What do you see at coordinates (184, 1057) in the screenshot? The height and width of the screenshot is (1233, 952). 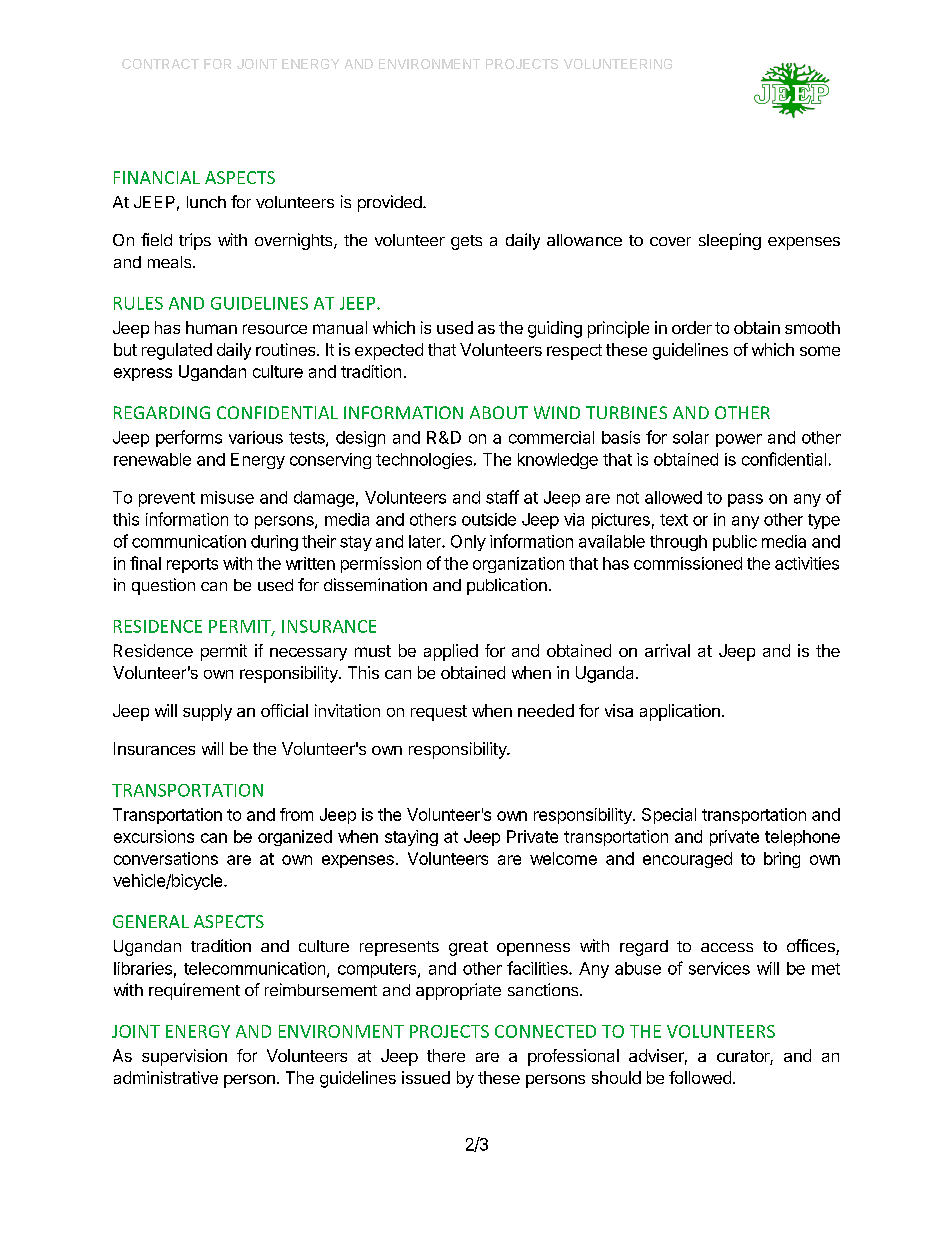 I see `supervision` at bounding box center [184, 1057].
